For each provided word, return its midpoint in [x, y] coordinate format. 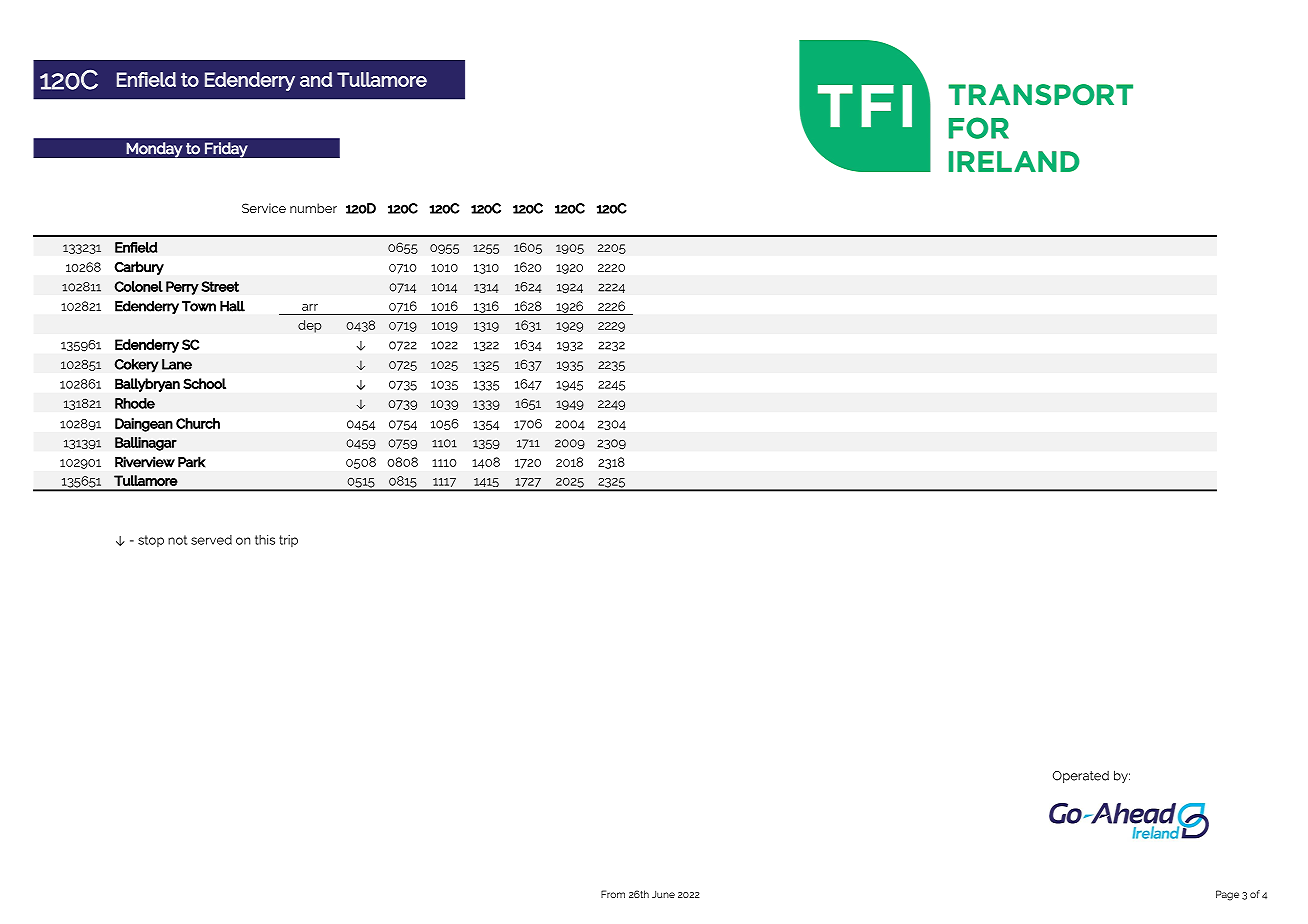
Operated [1081, 777]
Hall [232, 306]
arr [310, 307]
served [211, 540]
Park [192, 462]
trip [288, 541]
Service [264, 208]
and [316, 79]
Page [1227, 895]
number [313, 208]
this [265, 540]
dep [310, 326]
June [663, 894]
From [613, 894]
